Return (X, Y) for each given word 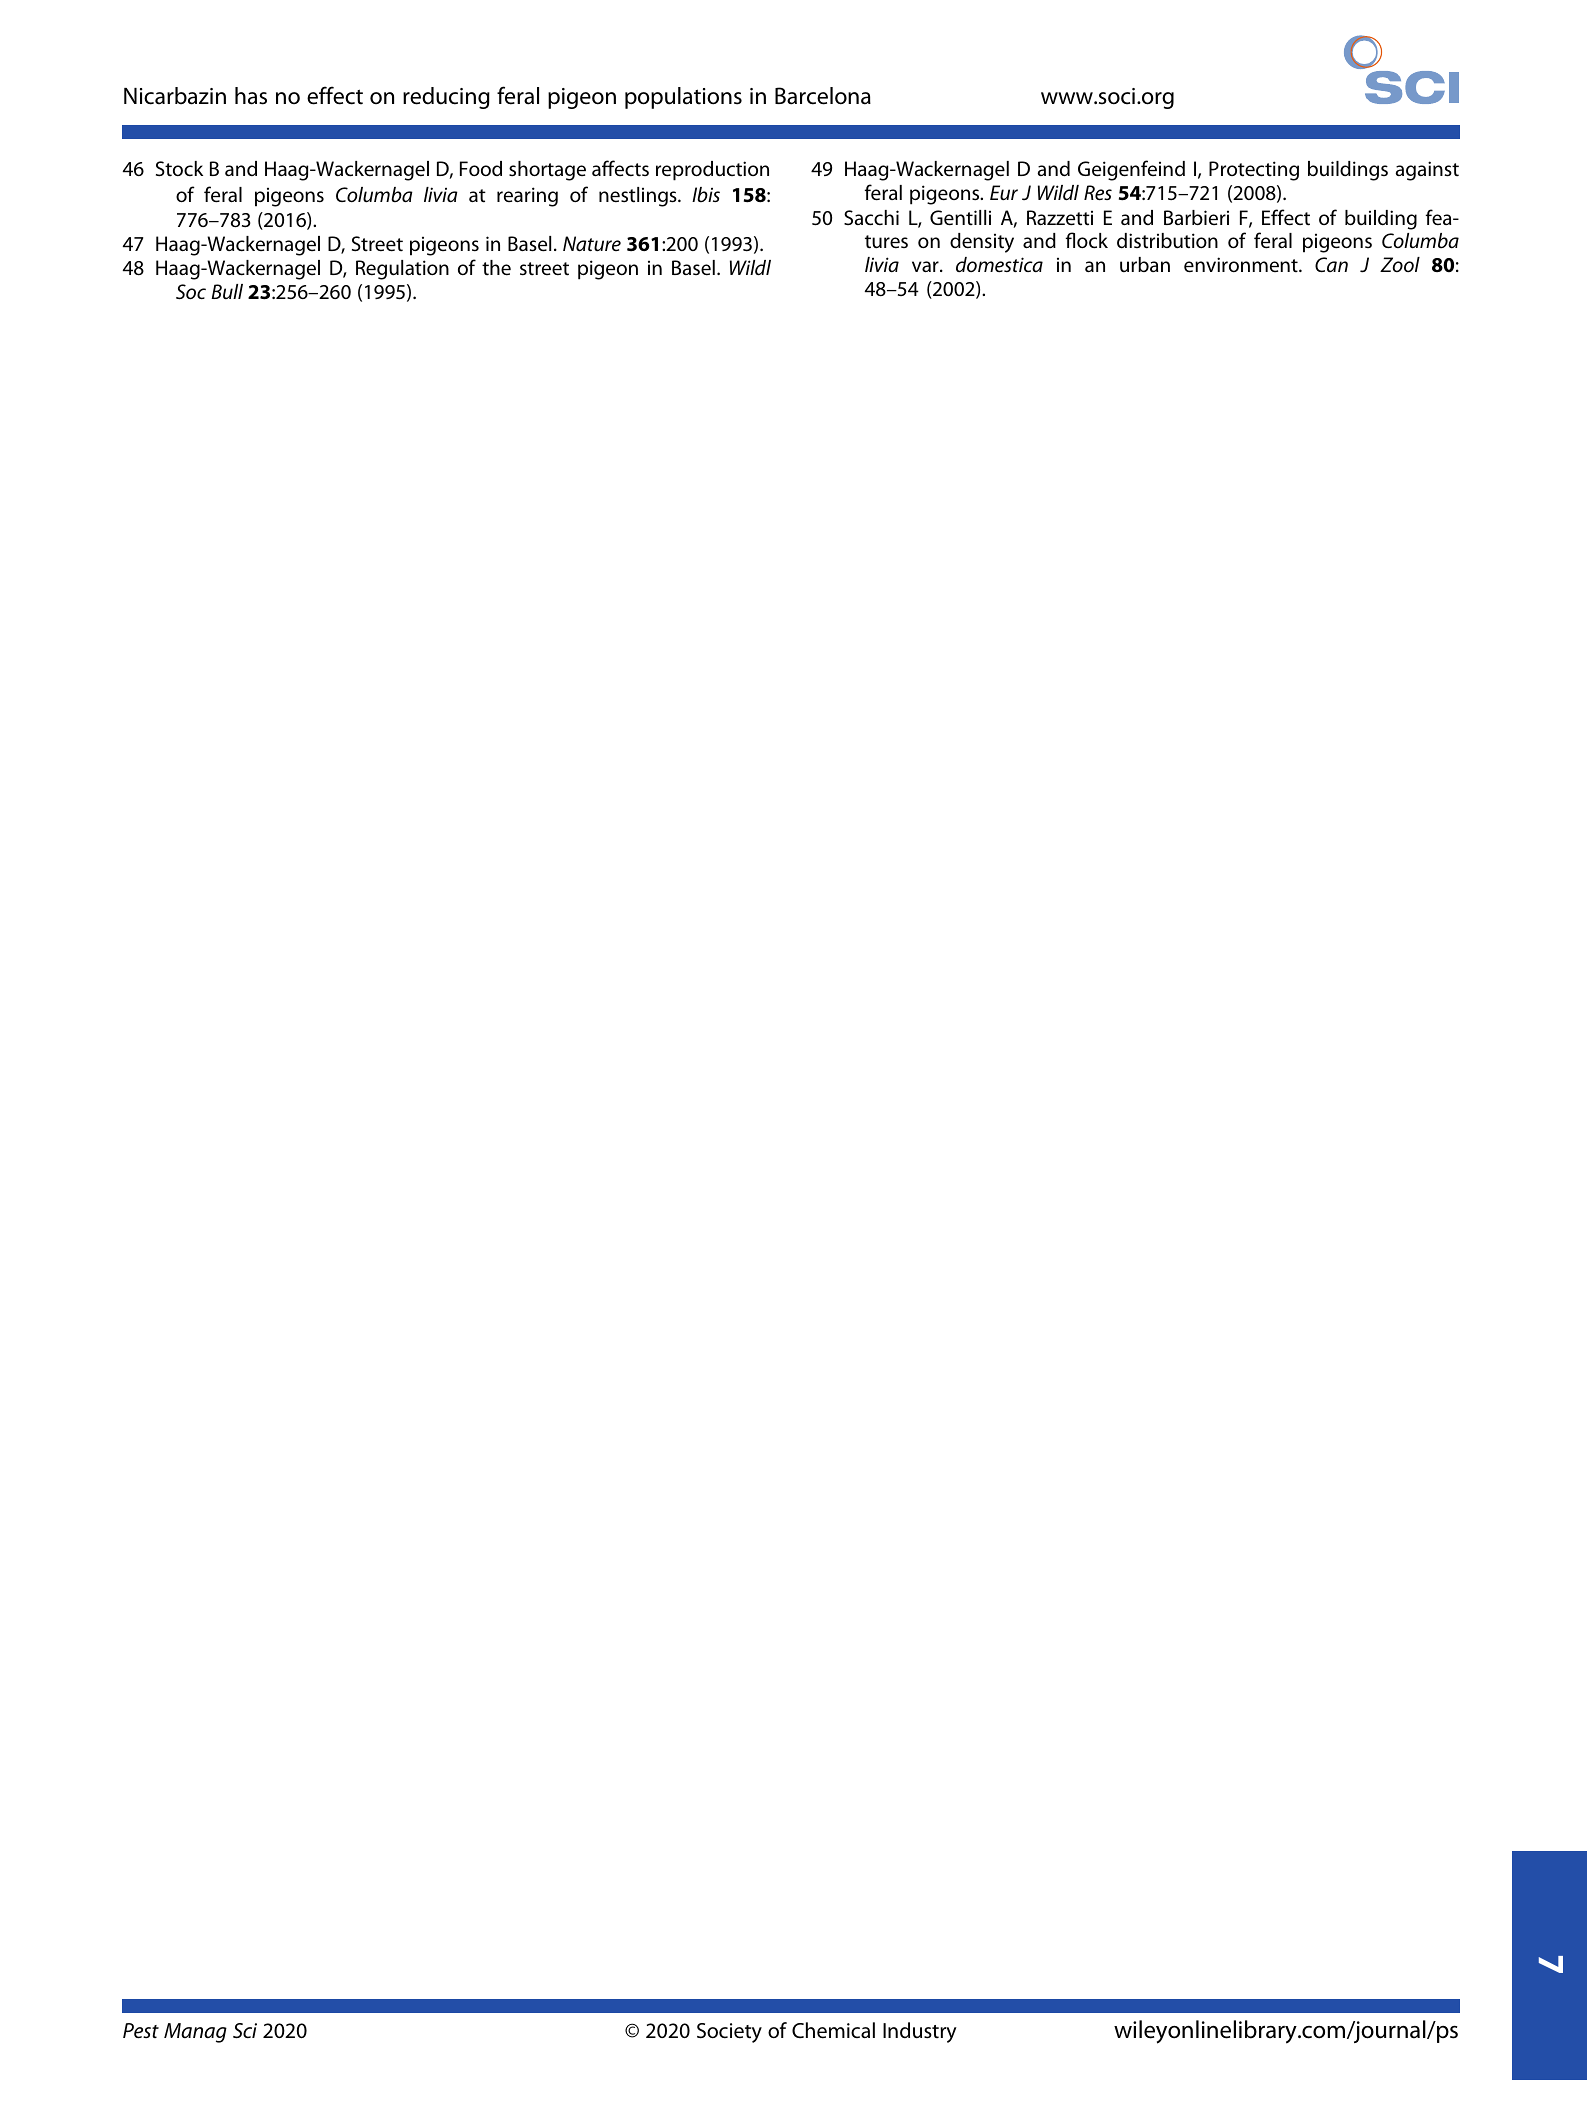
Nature (592, 244)
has (251, 96)
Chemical (833, 2030)
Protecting (1254, 171)
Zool (1400, 264)
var (926, 266)
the (496, 268)
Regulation (402, 270)
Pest (141, 2031)
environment (1242, 265)
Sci (245, 2031)
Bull (227, 291)
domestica (999, 264)
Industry (920, 2032)
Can (1331, 264)
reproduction (712, 171)
